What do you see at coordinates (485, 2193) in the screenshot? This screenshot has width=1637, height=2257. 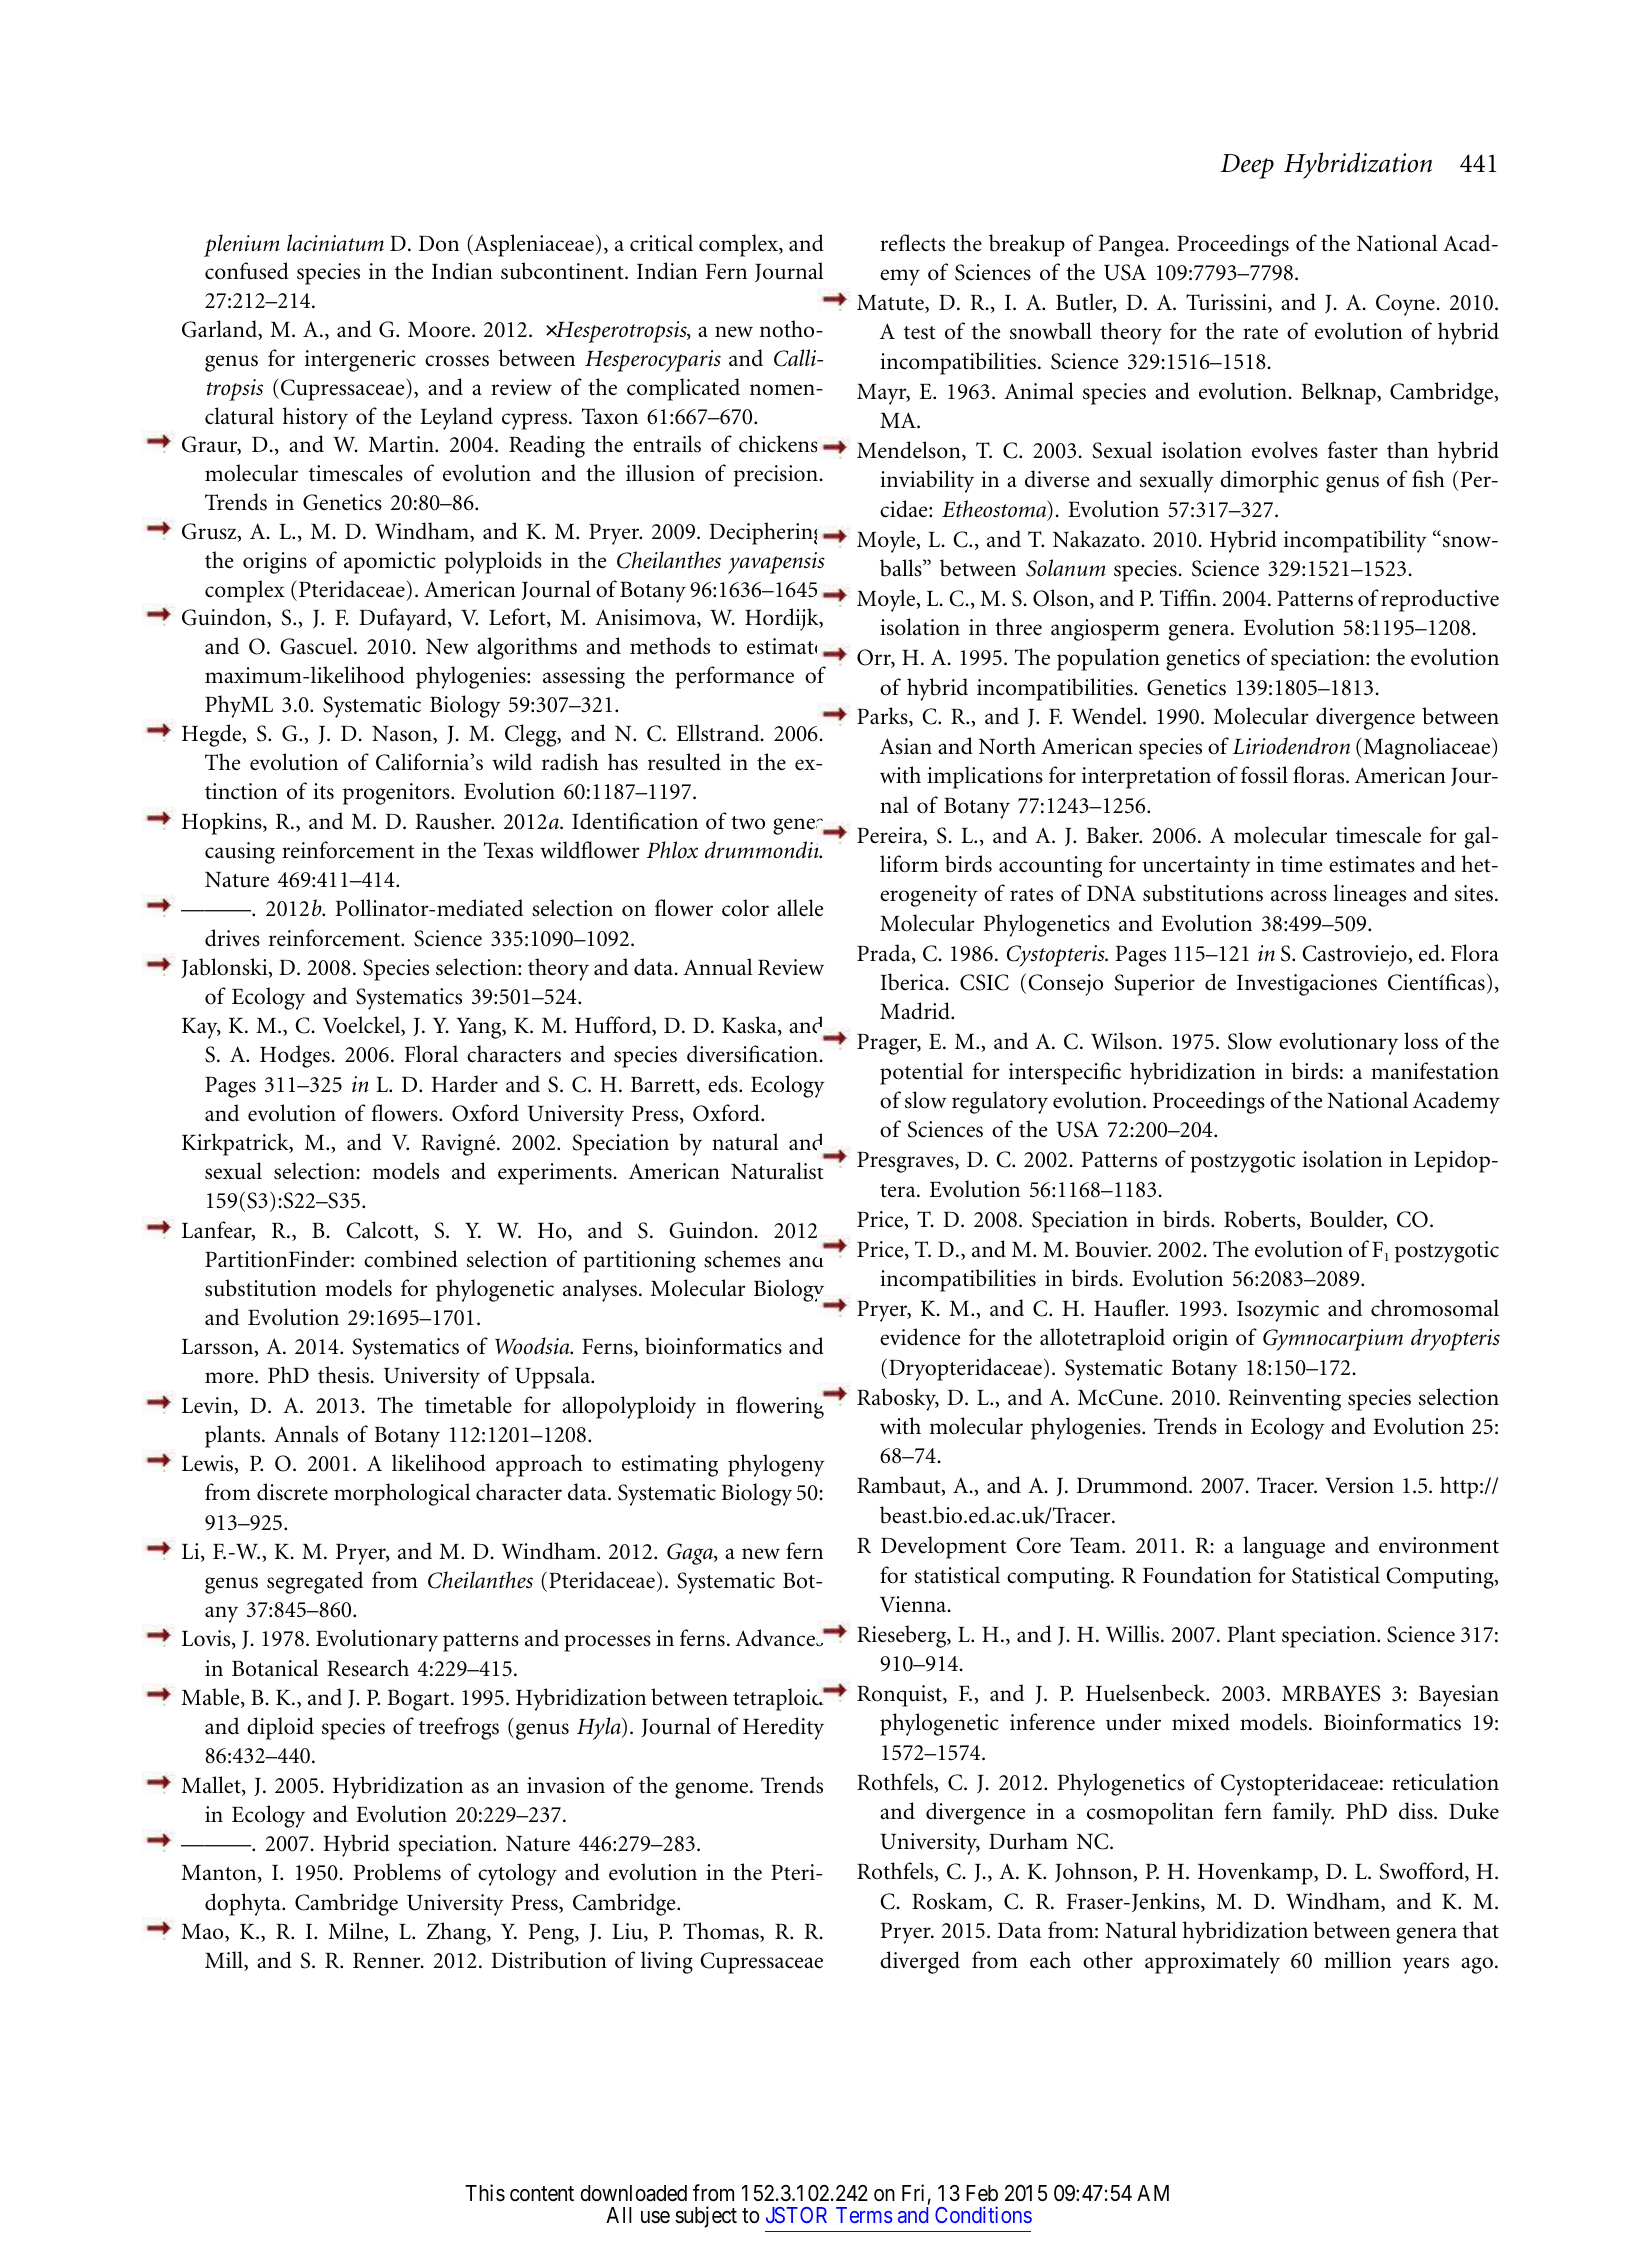 I see `This` at bounding box center [485, 2193].
